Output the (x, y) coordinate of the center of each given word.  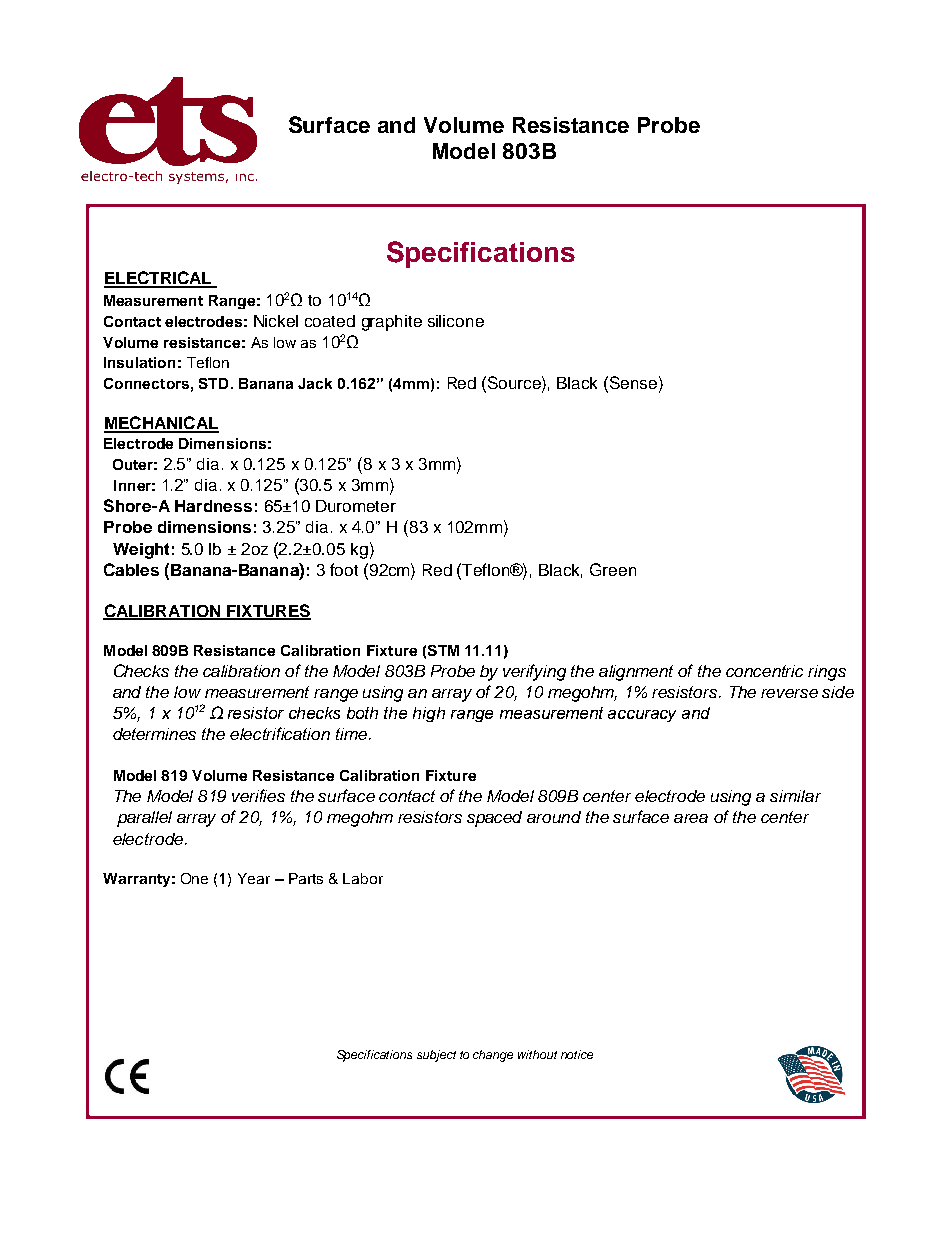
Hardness (213, 506)
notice (577, 1054)
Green (613, 569)
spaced (494, 819)
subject (436, 1056)
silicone (456, 321)
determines (154, 734)
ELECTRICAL (159, 279)
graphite (392, 323)
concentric (764, 671)
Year (254, 878)
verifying (534, 672)
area (691, 818)
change (493, 1056)
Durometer (356, 506)
